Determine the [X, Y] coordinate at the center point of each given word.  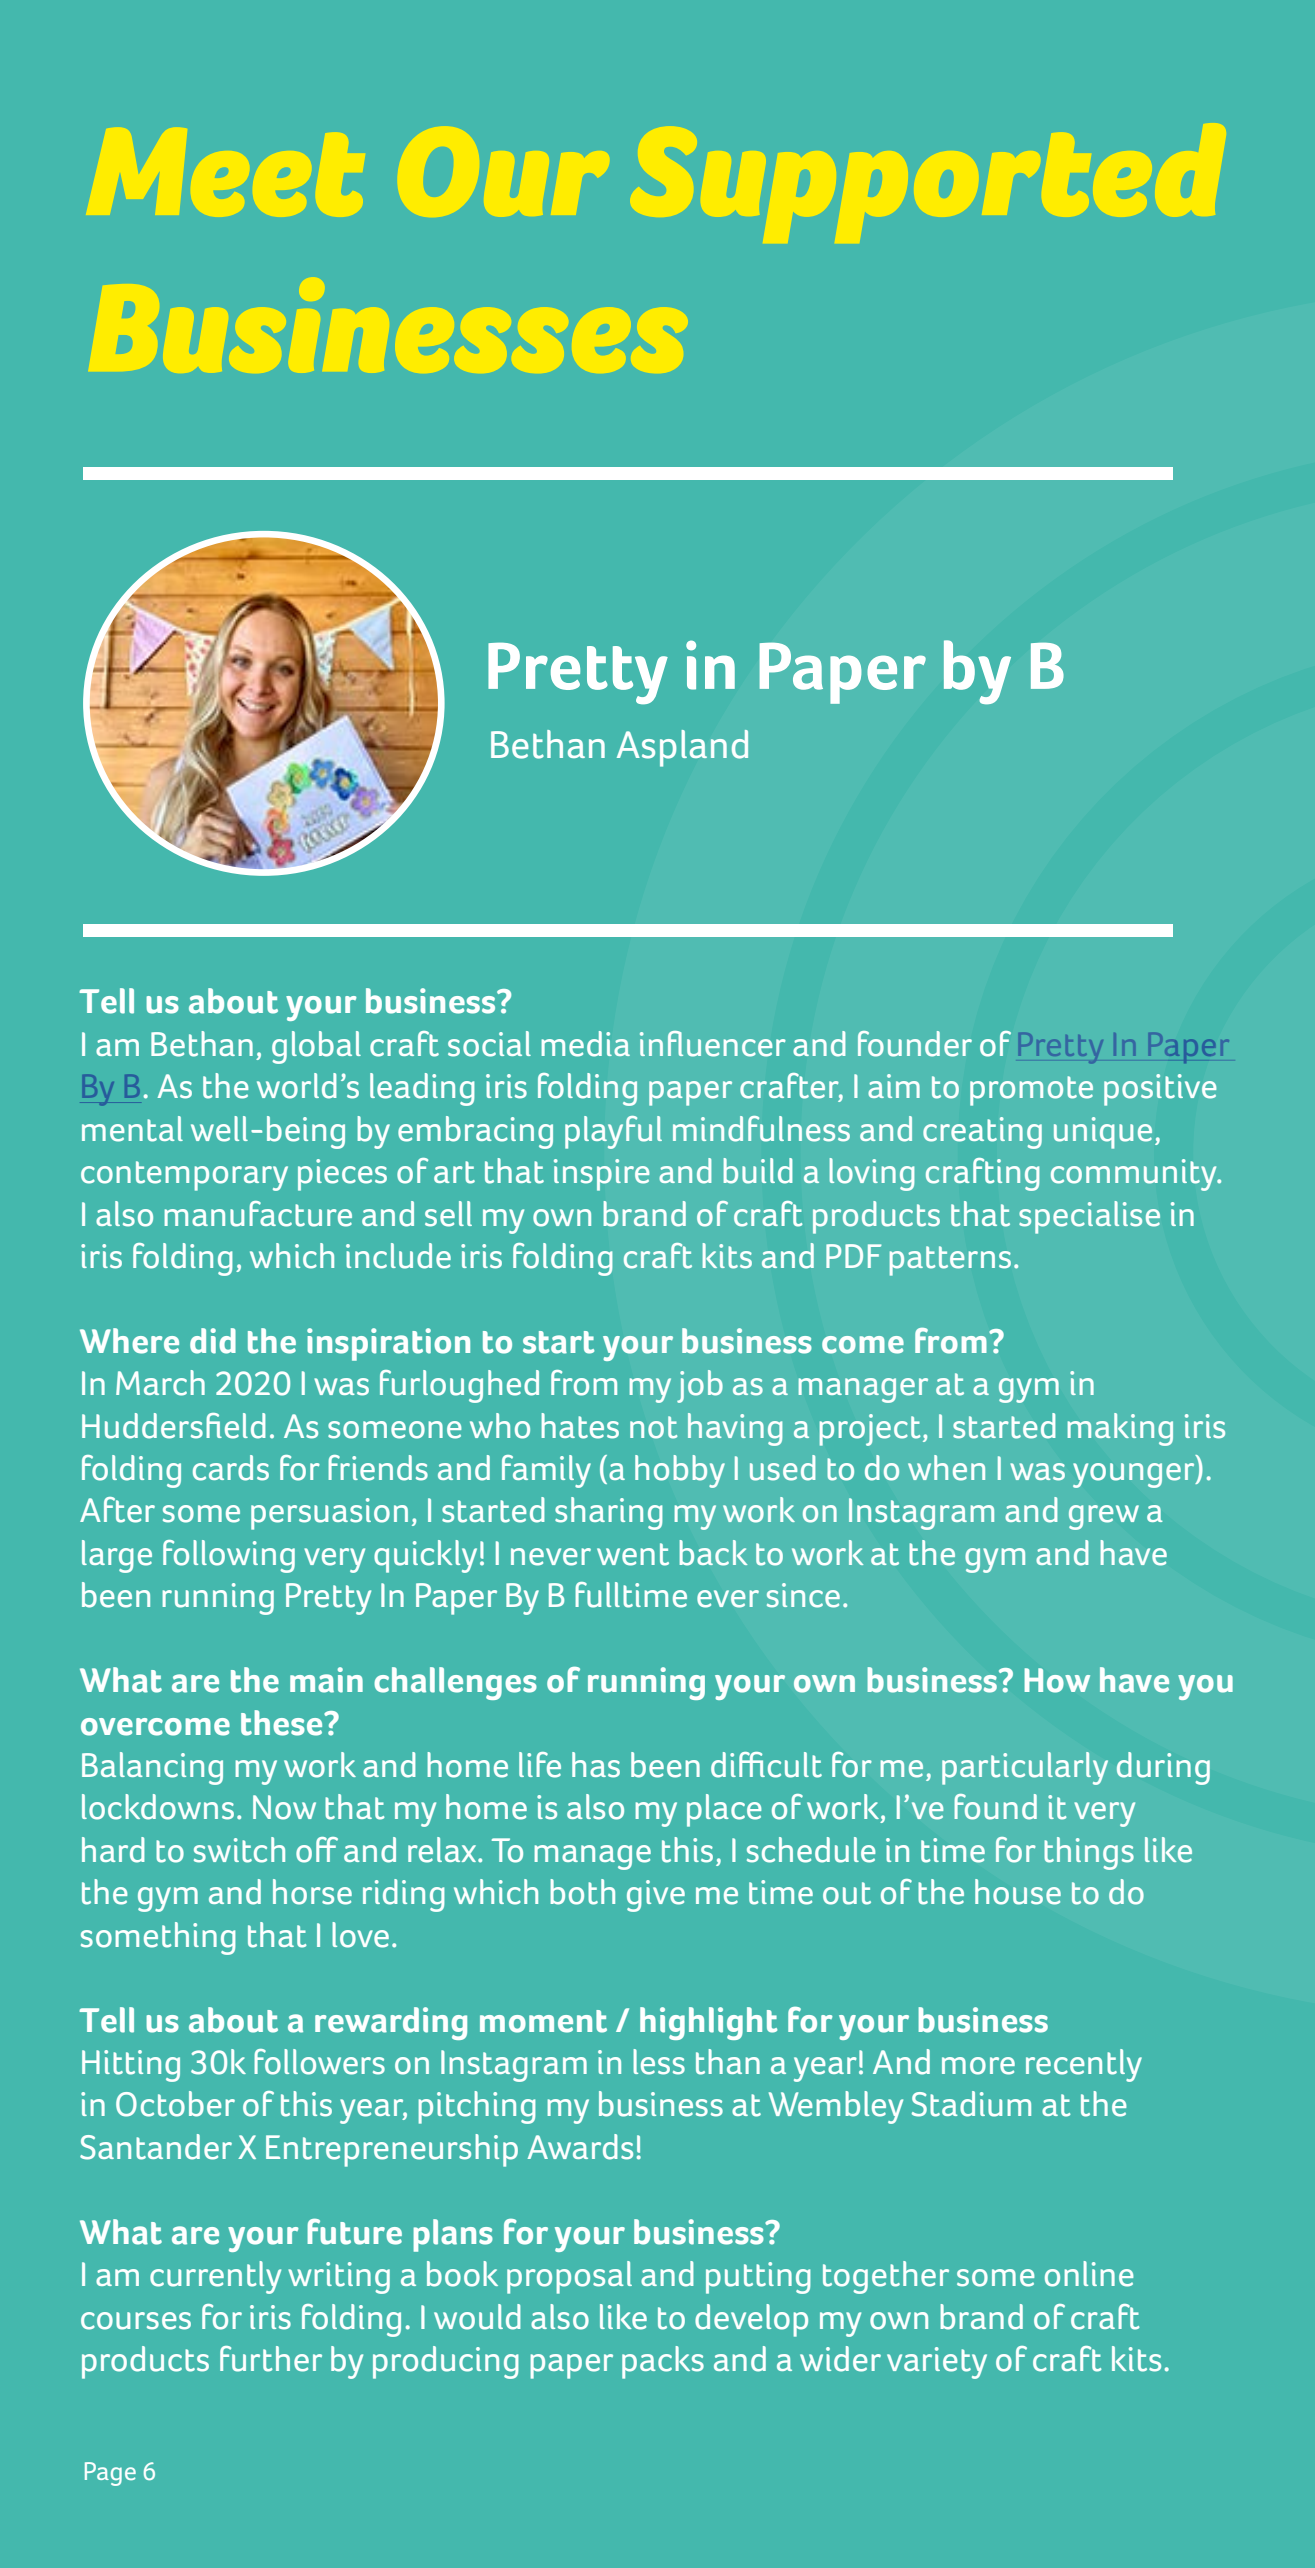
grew [1104, 1517]
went [633, 1554]
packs [663, 2362]
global [316, 1047]
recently [1084, 2065]
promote [1031, 1091]
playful [613, 1132]
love [360, 1935]
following [229, 1556]
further [271, 2359]
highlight [708, 2023]
